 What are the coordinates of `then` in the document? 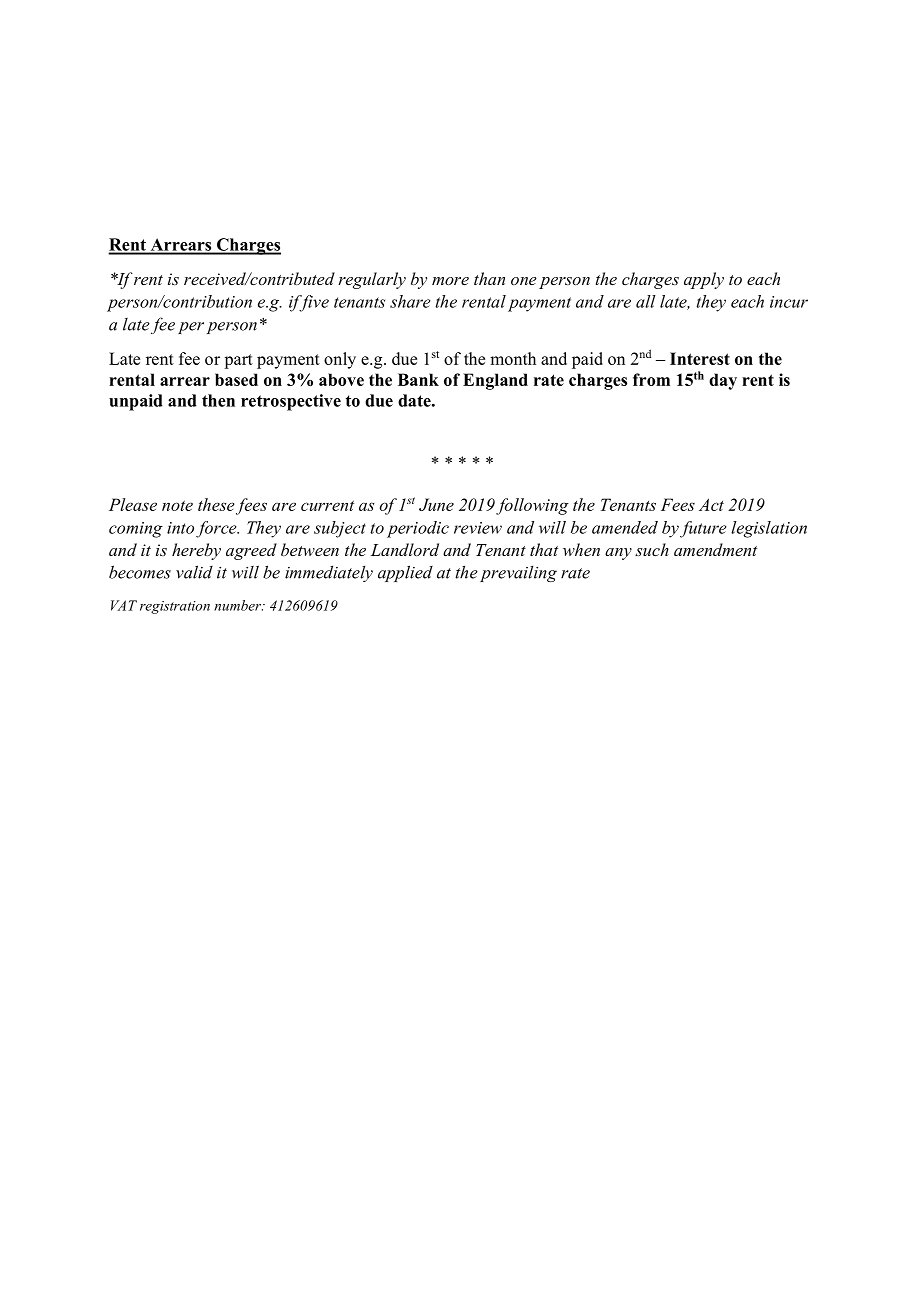 It's located at (218, 400).
